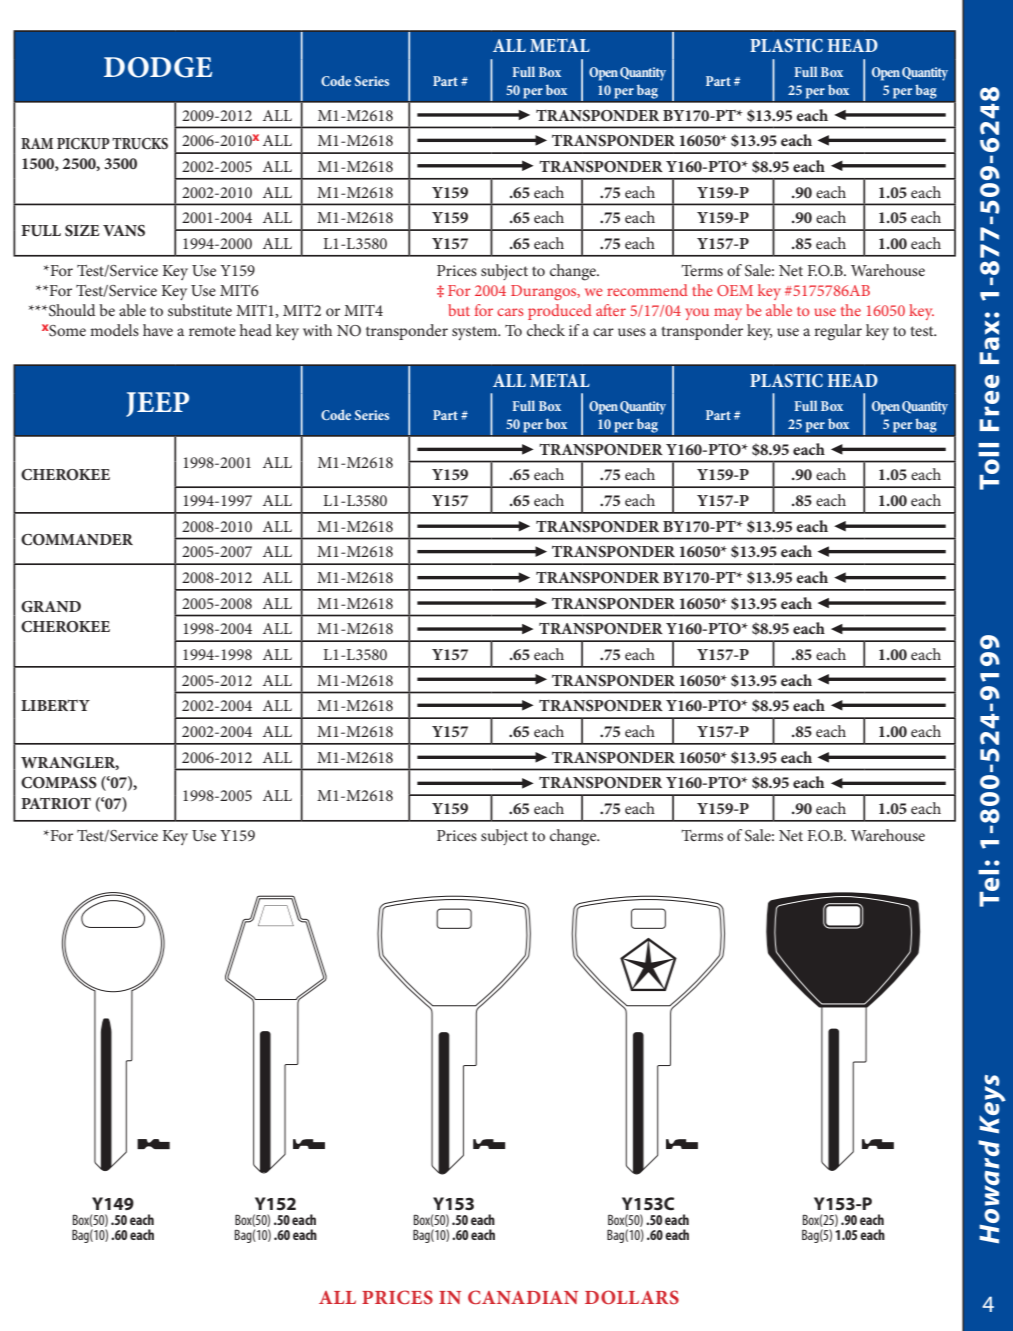 This screenshot has width=1013, height=1331. Describe the element at coordinates (476, 333) in the screenshot. I see `system` at that location.
